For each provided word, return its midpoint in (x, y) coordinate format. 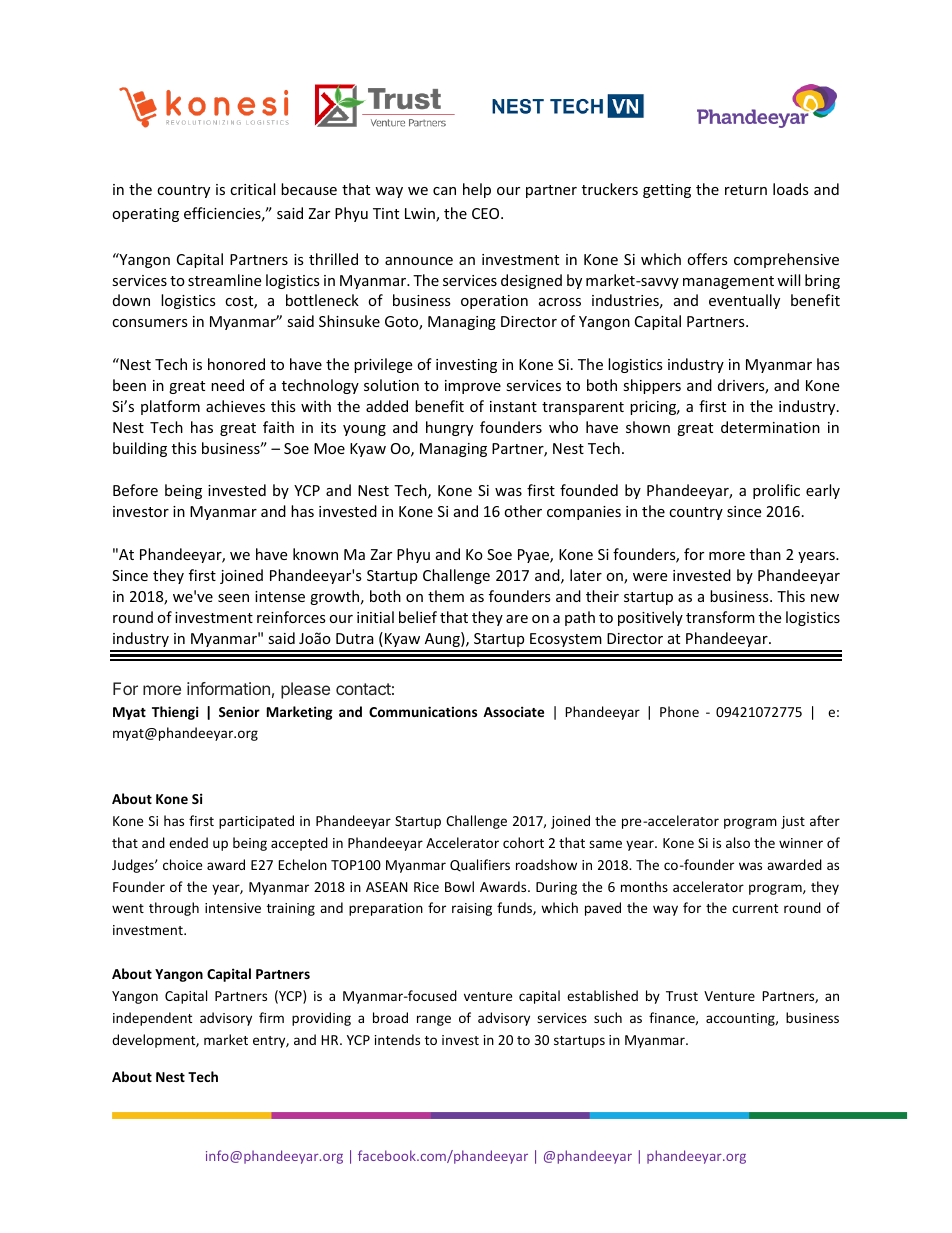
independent (152, 1019)
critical (252, 189)
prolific (776, 491)
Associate (513, 711)
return (746, 190)
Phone (679, 711)
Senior (239, 711)
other (523, 511)
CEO (487, 213)
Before (135, 490)
